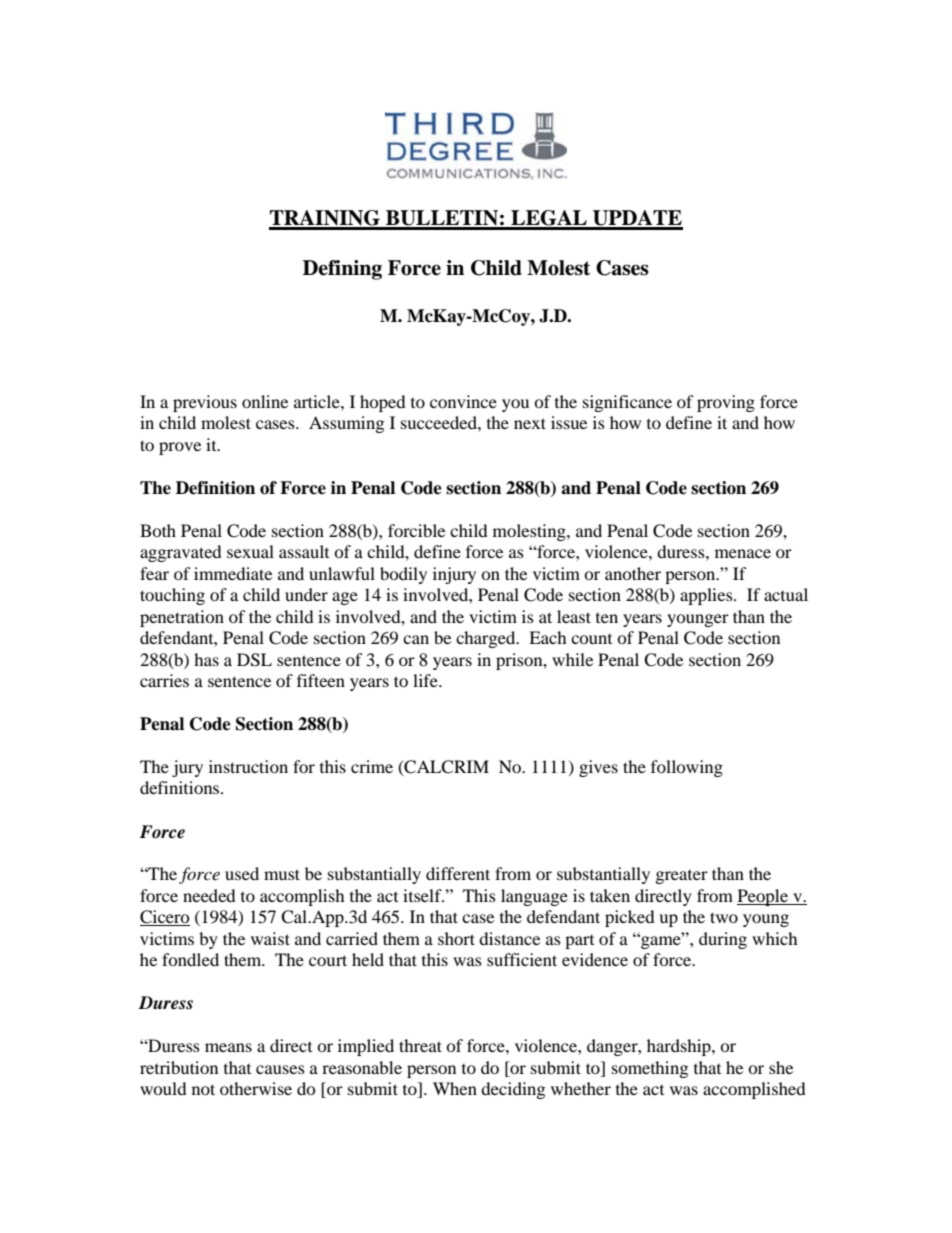 This document has height=1233, width=952. What do you see at coordinates (458, 873) in the document?
I see `different` at bounding box center [458, 873].
